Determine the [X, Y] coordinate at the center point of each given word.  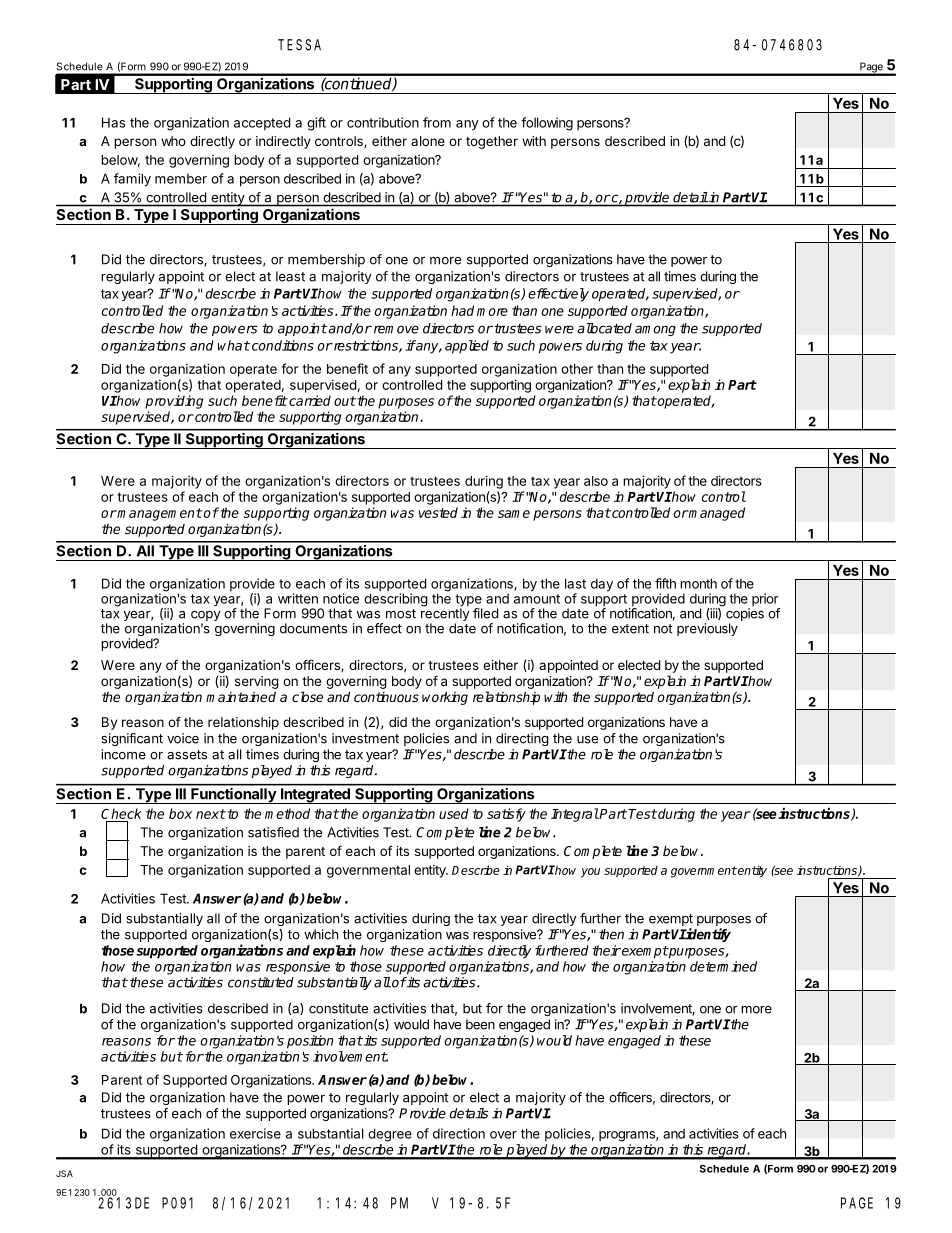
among [655, 330]
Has [113, 122]
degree [390, 1135]
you [590, 873]
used [454, 813]
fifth [665, 583]
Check [121, 813]
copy [206, 617]
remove [395, 329]
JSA [64, 1173]
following [547, 124]
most [401, 614]
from [437, 122]
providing [174, 402]
